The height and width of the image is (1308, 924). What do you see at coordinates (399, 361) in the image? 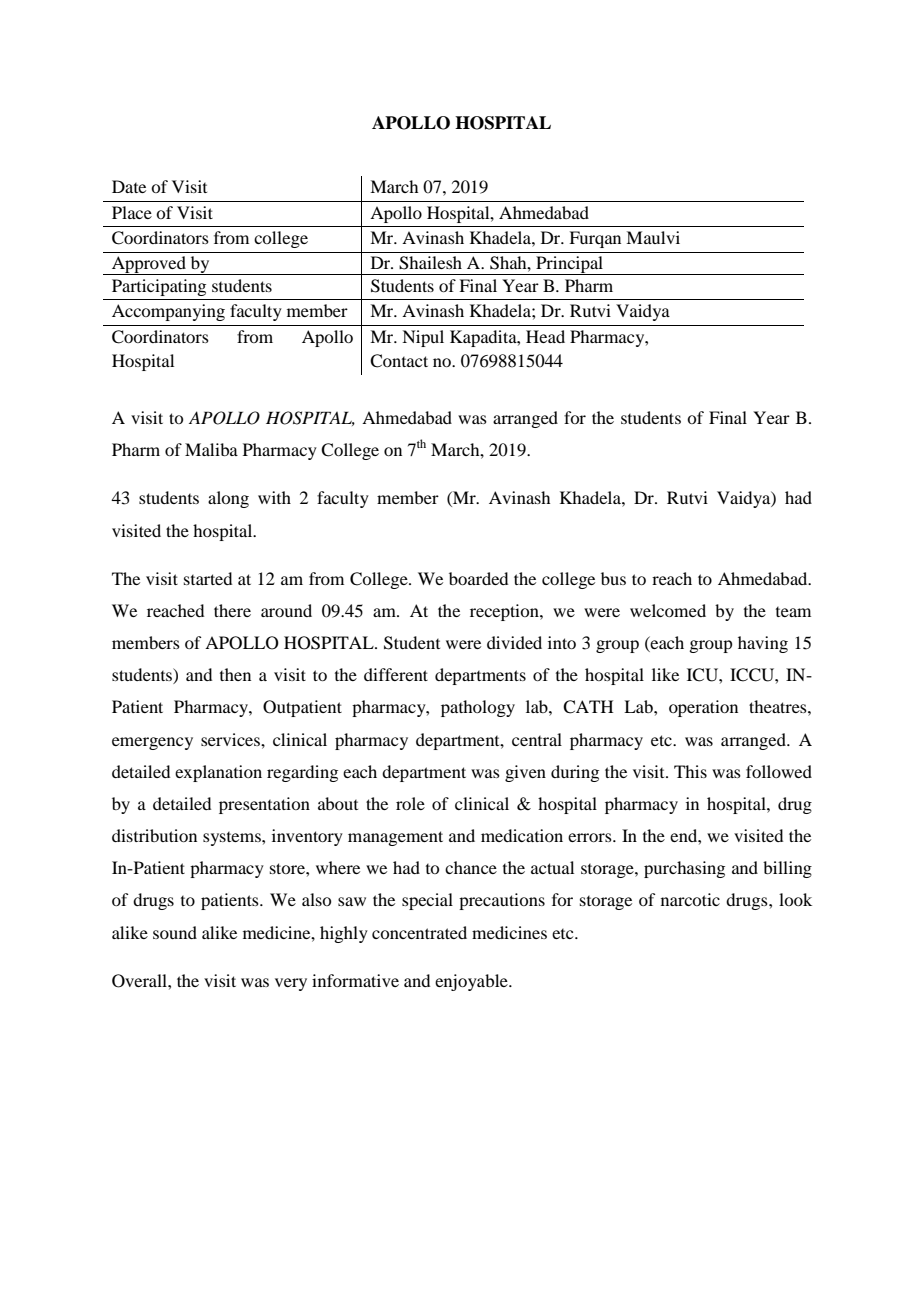
I see `Contact` at bounding box center [399, 361].
